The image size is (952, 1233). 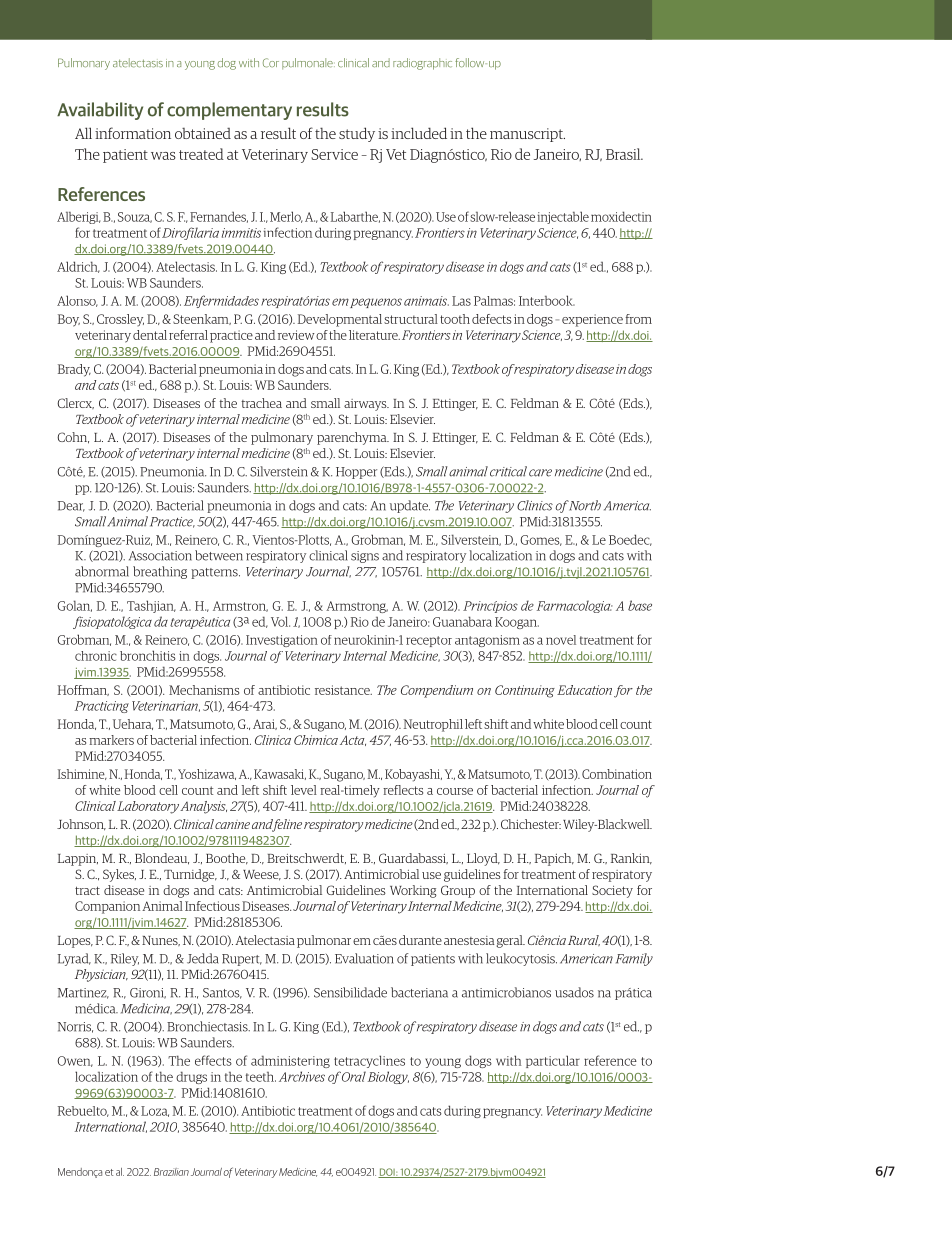 What do you see at coordinates (354, 1076) in the document?
I see `Oral` at bounding box center [354, 1076].
